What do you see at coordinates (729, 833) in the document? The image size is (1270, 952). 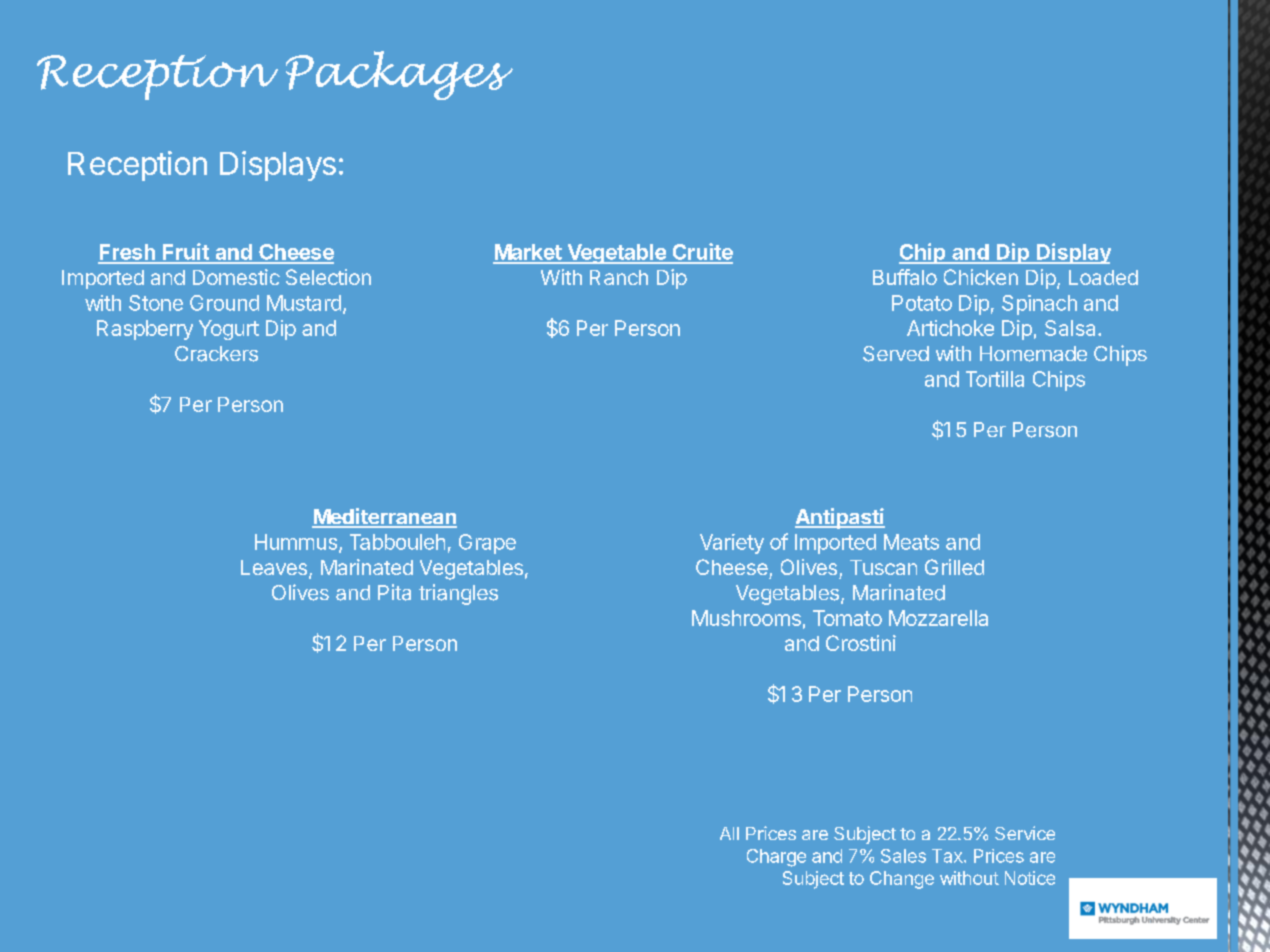 I see `All` at bounding box center [729, 833].
